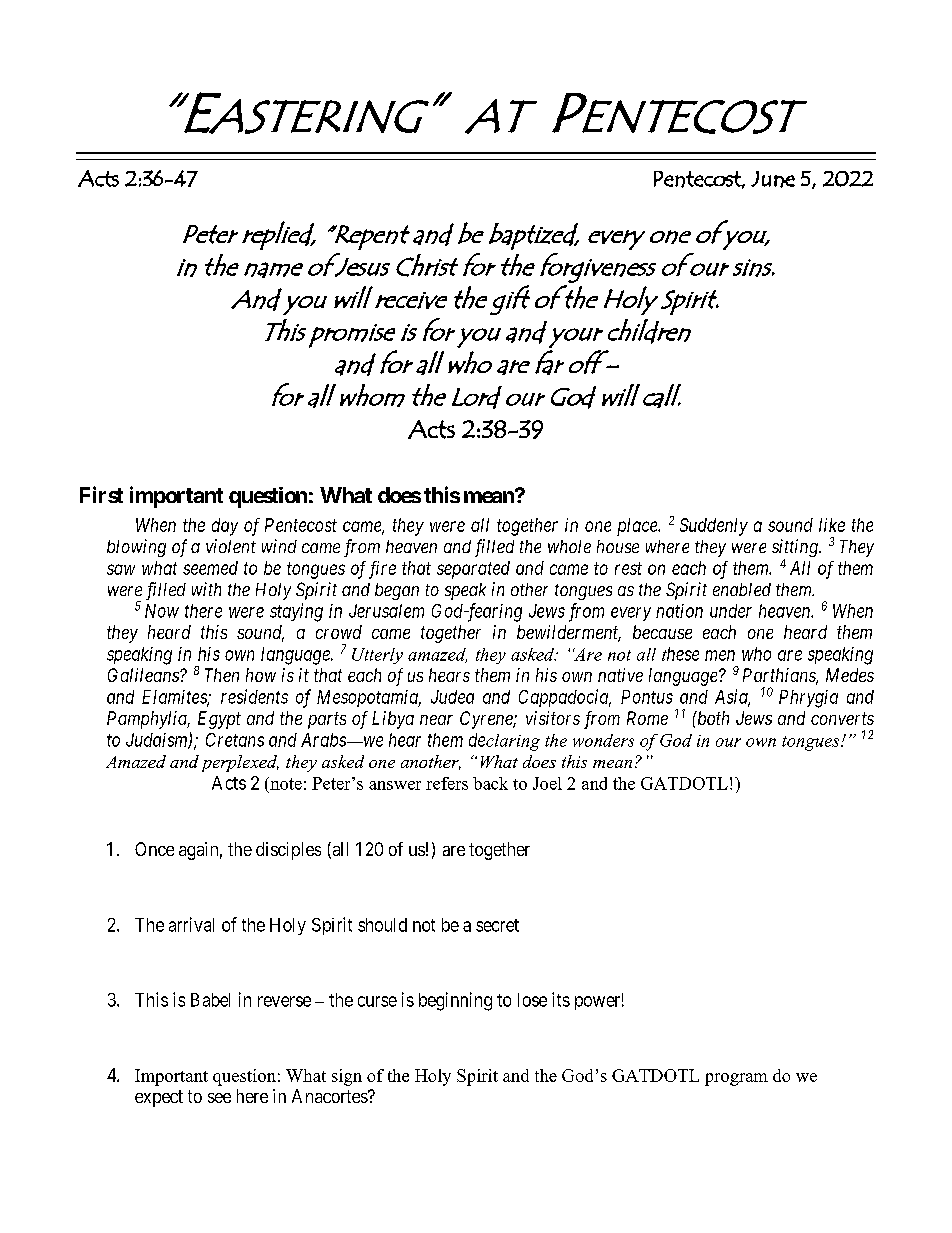  Describe the element at coordinates (832, 525) in the image. I see `like` at that location.
